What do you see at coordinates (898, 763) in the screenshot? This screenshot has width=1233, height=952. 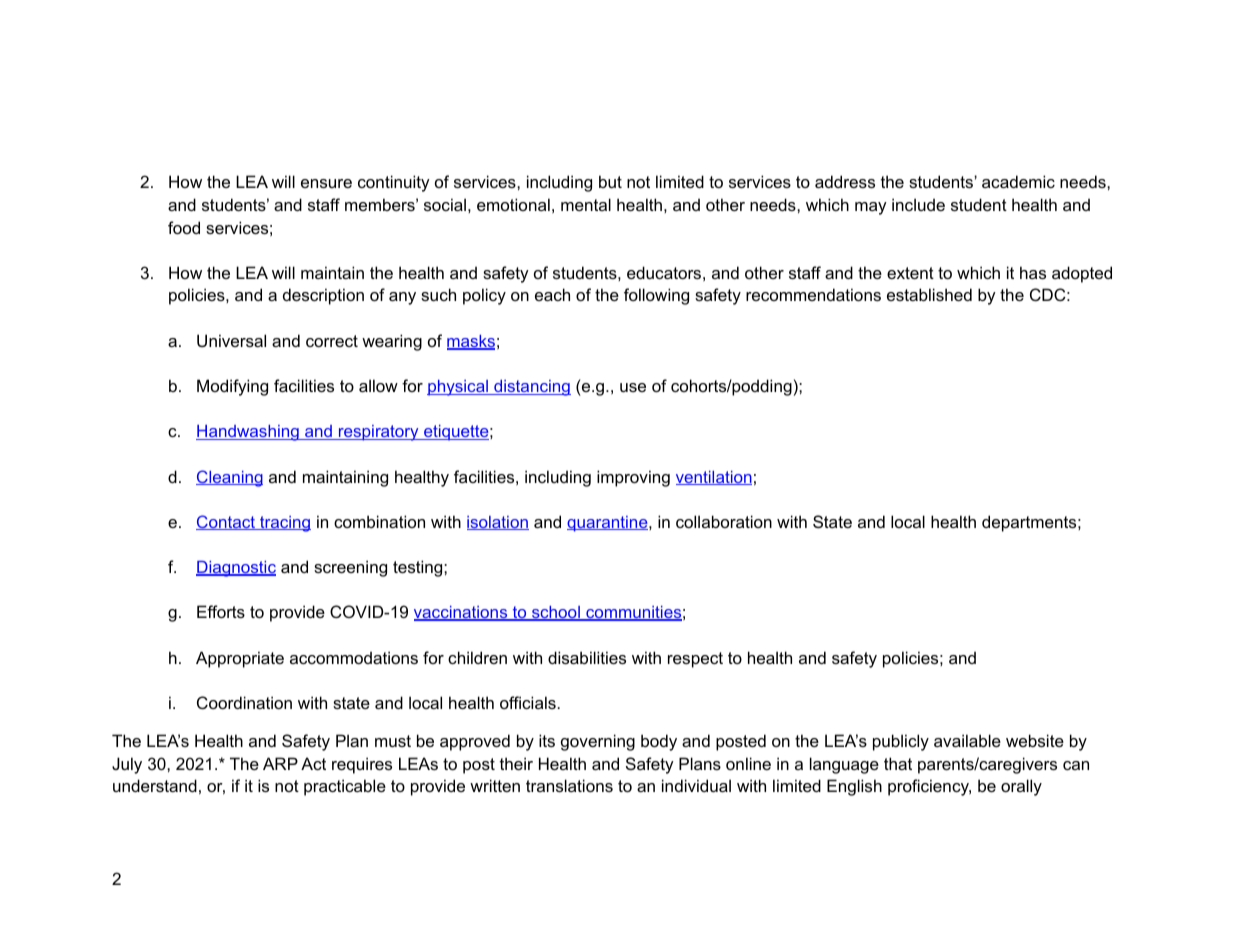 I see `that` at bounding box center [898, 763].
